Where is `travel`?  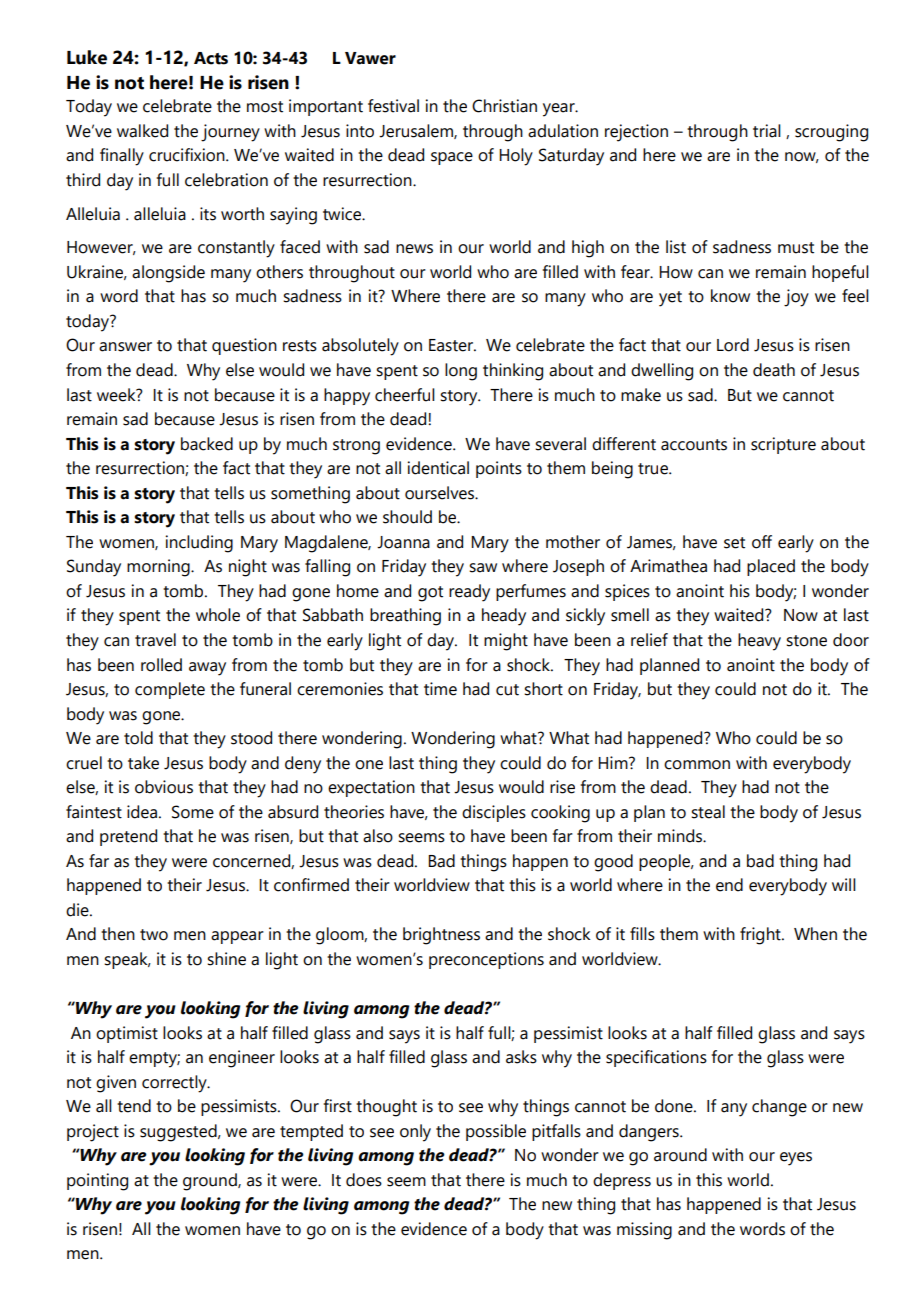
travel is located at coordinates (155, 640).
